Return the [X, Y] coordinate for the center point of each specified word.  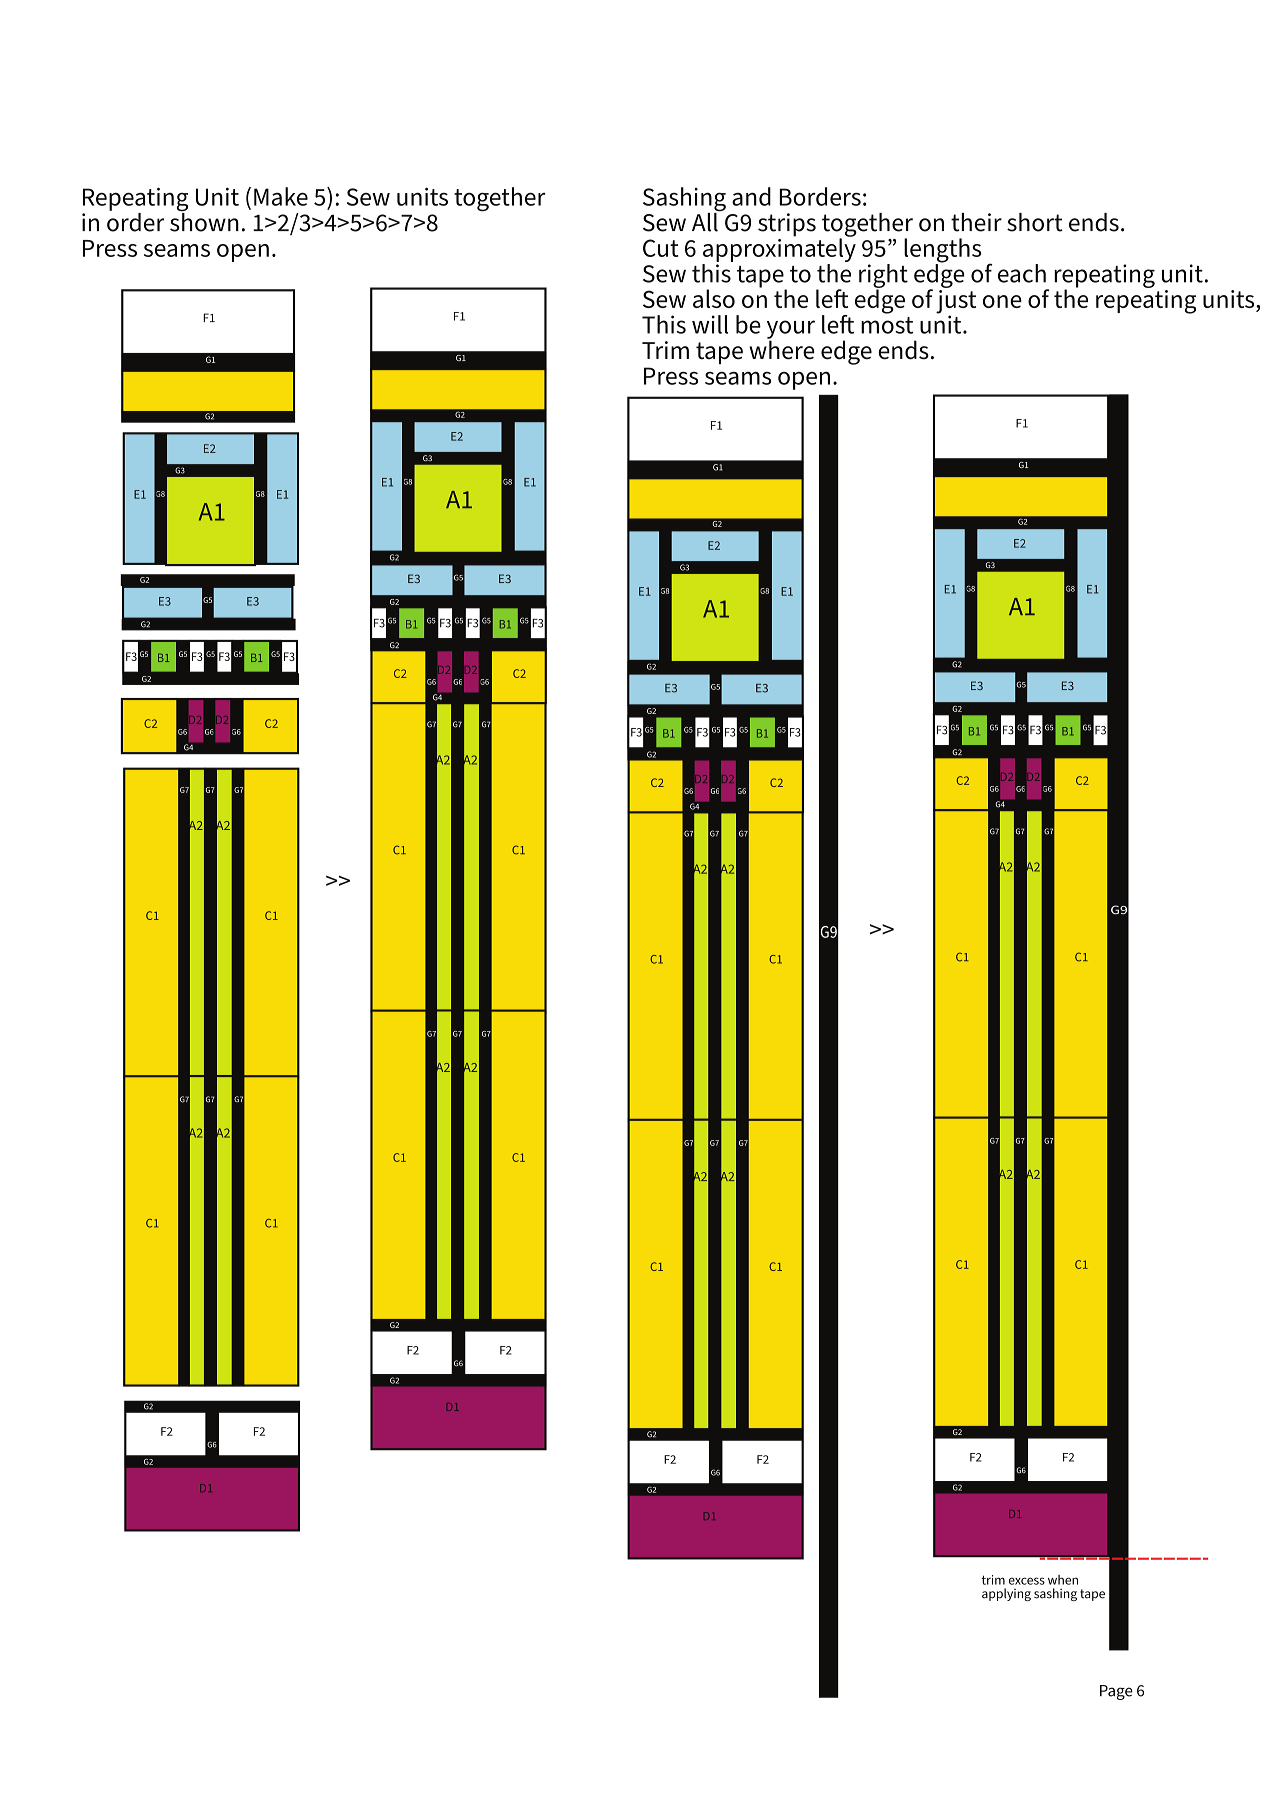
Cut [660, 248]
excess [1027, 1581]
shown [204, 221]
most [887, 325]
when [1063, 1580]
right [883, 277]
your [791, 330]
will [710, 324]
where [782, 349]
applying [1006, 1594]
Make [281, 196]
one [1002, 301]
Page [1116, 1692]
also [714, 298]
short [1035, 222]
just [956, 303]
